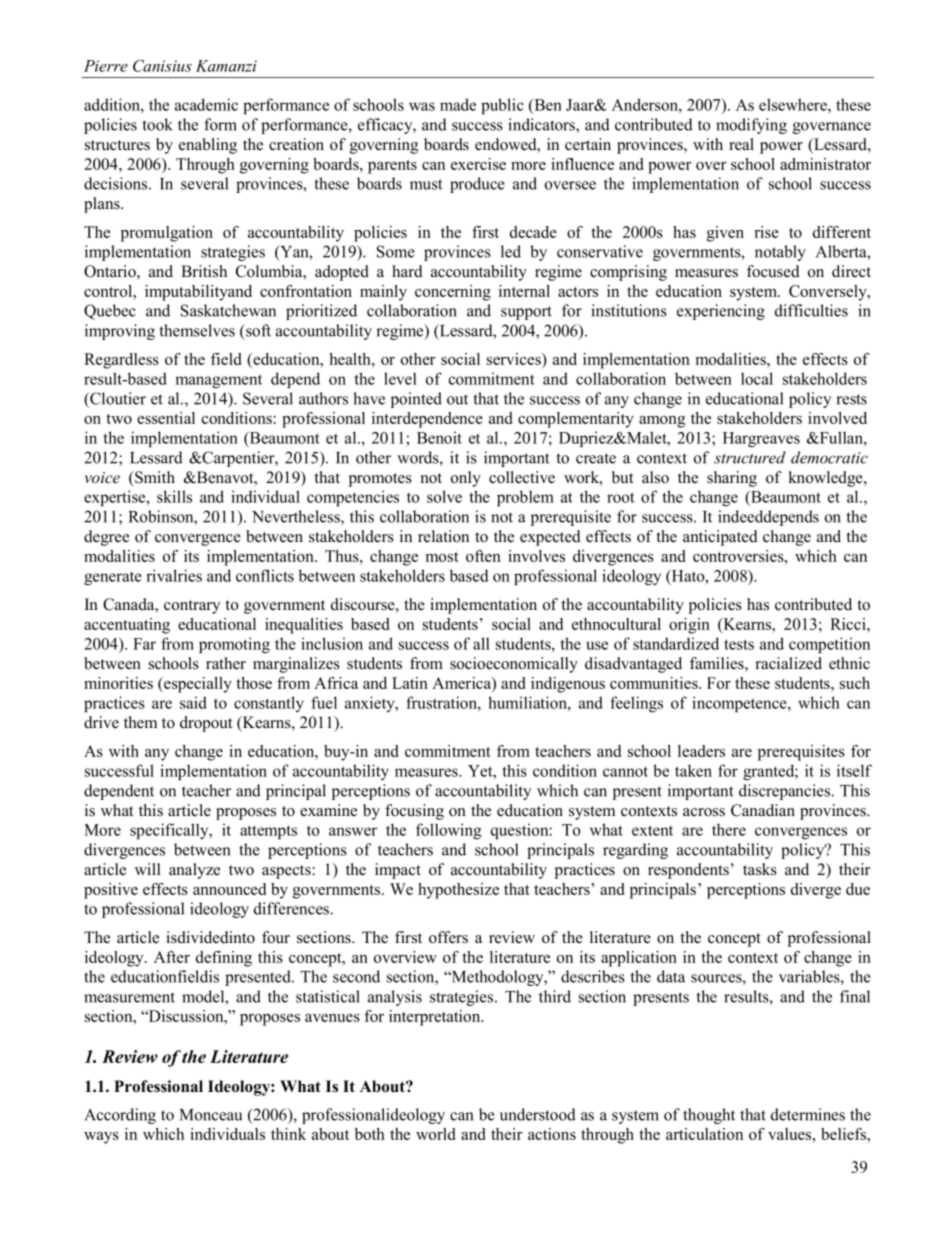 The height and width of the screenshot is (1233, 952). Describe the element at coordinates (414, 812) in the screenshot. I see `focusing` at that location.
